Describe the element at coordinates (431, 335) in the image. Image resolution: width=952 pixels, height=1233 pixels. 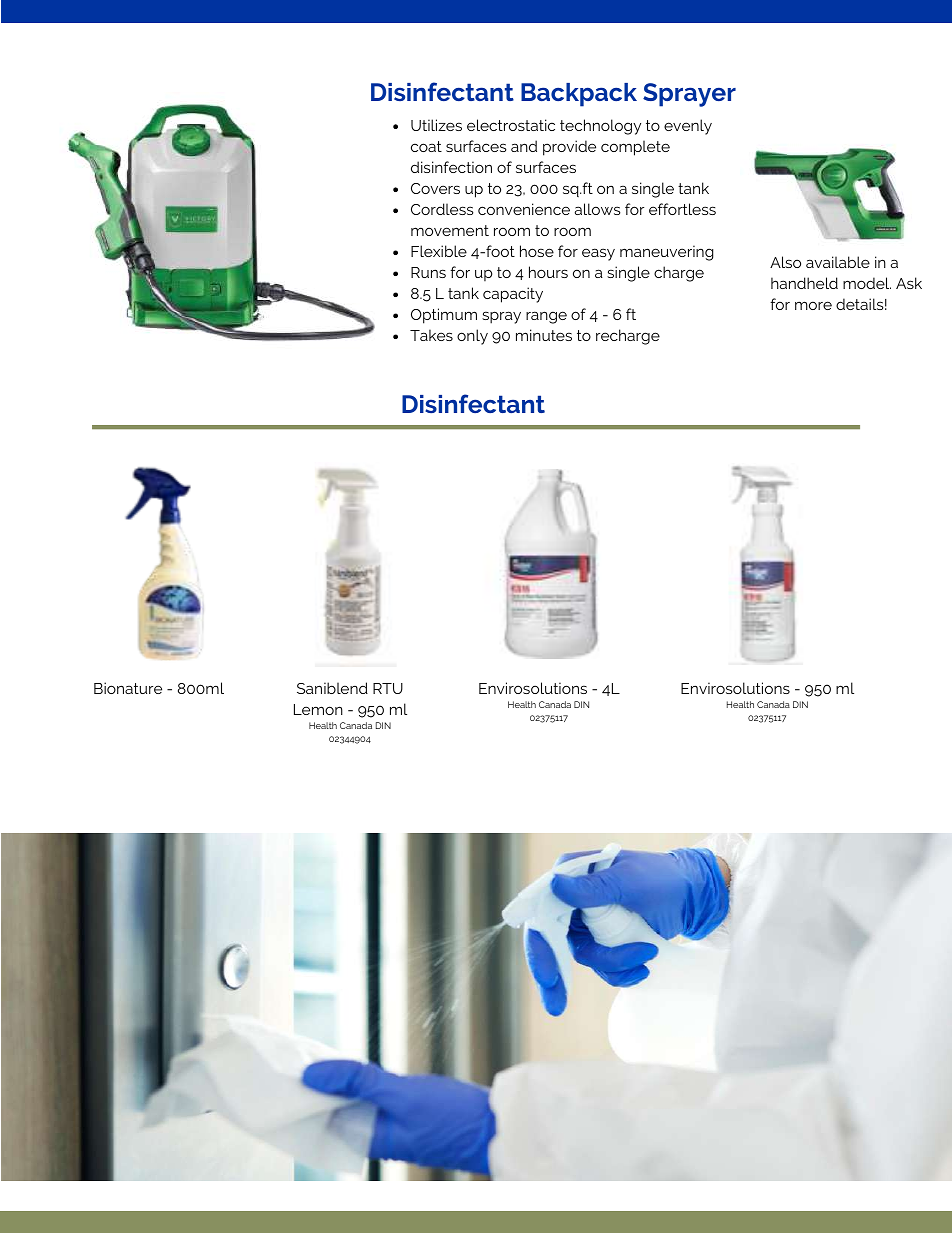
I see `Takes` at that location.
